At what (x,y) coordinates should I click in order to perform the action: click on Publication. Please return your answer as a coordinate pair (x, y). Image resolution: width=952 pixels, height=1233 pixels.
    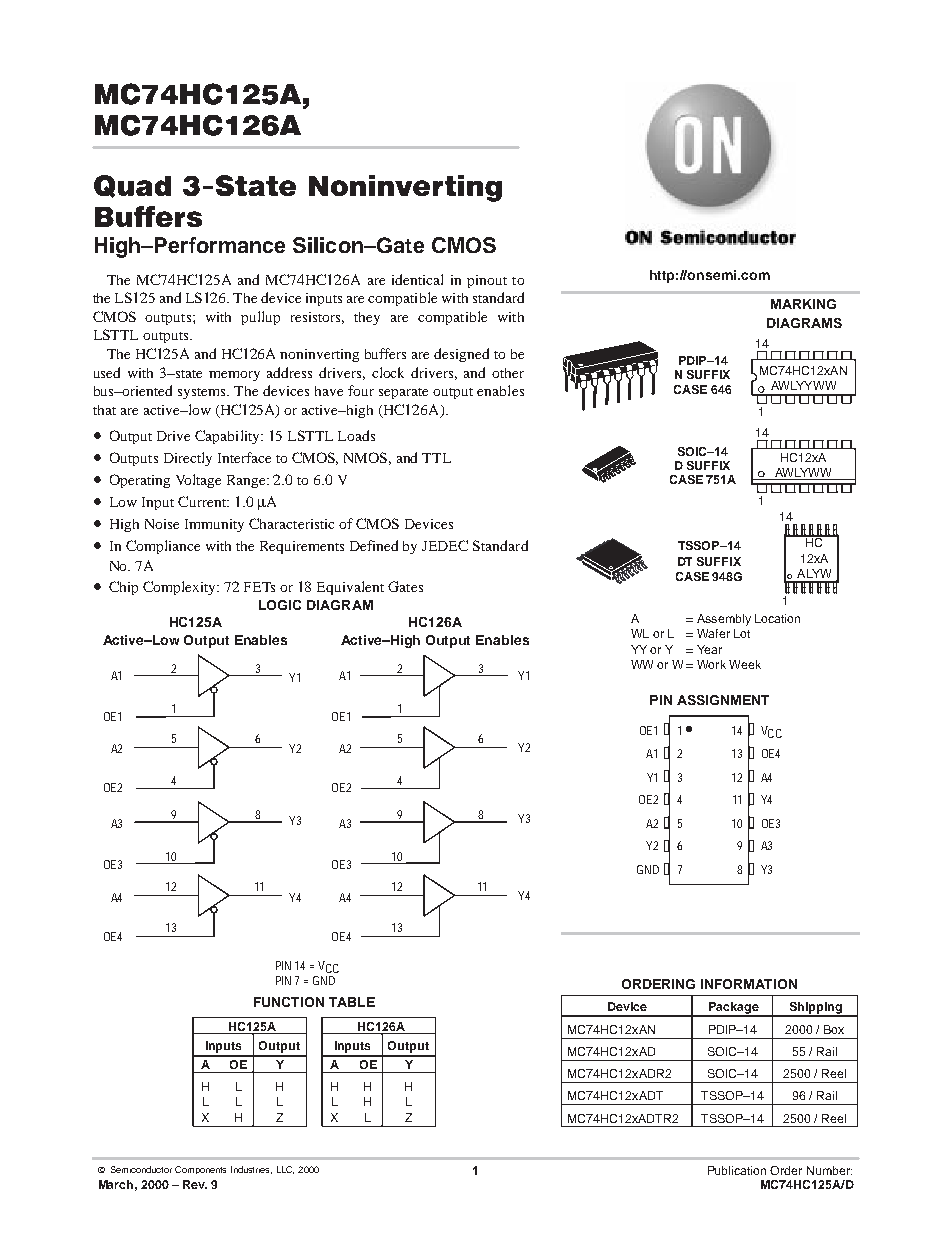
    Looking at the image, I should click on (737, 1170).
